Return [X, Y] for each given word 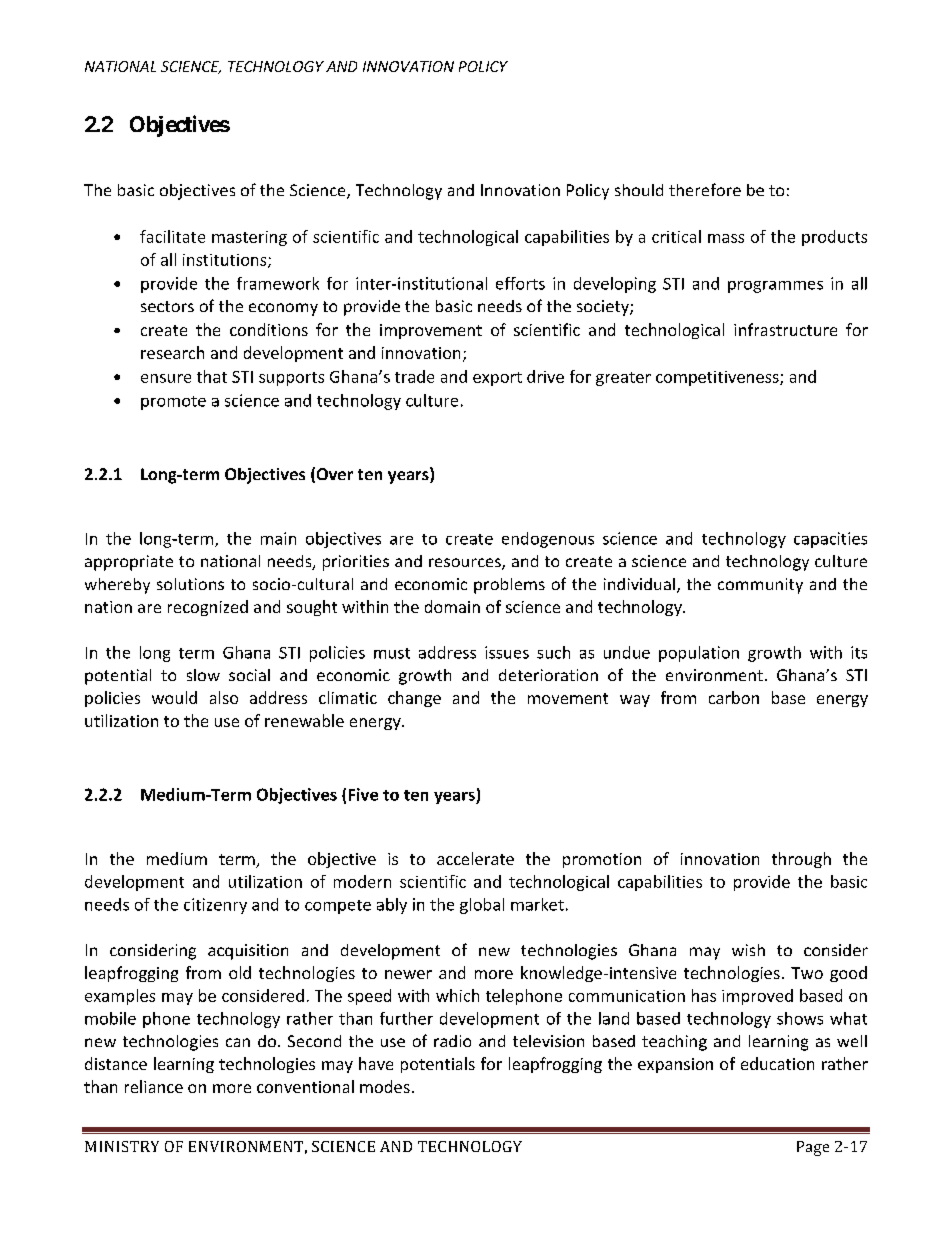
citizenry [215, 906]
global [482, 906]
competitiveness [718, 378]
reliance [154, 1086]
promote [173, 403]
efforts [520, 283]
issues [507, 652]
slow [203, 675]
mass [726, 238]
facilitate [172, 236]
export [497, 379]
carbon [734, 697]
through [801, 860]
